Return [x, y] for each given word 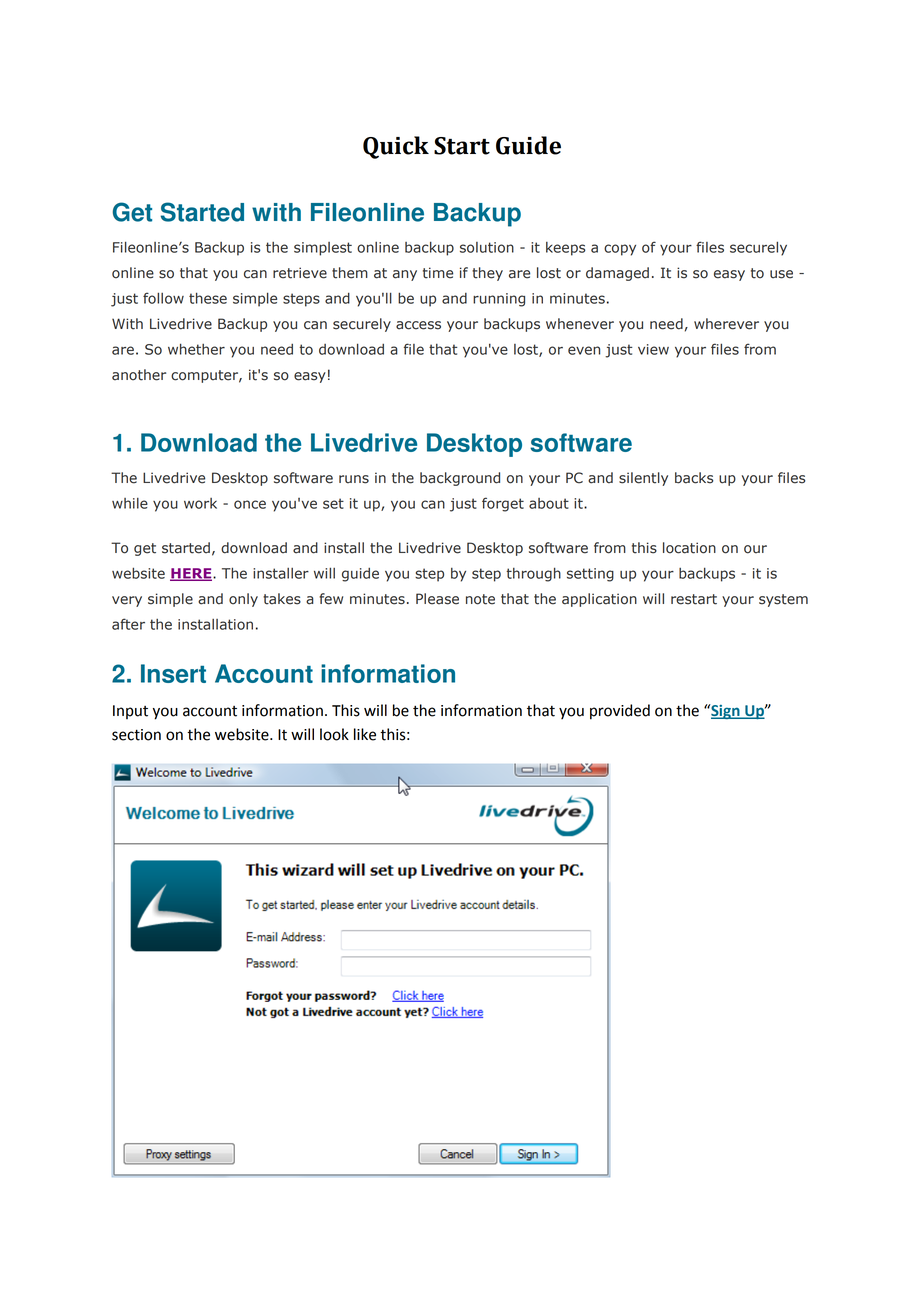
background [460, 479]
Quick [396, 147]
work [200, 503]
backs [694, 478]
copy [620, 250]
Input [130, 712]
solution [487, 247]
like [365, 734]
